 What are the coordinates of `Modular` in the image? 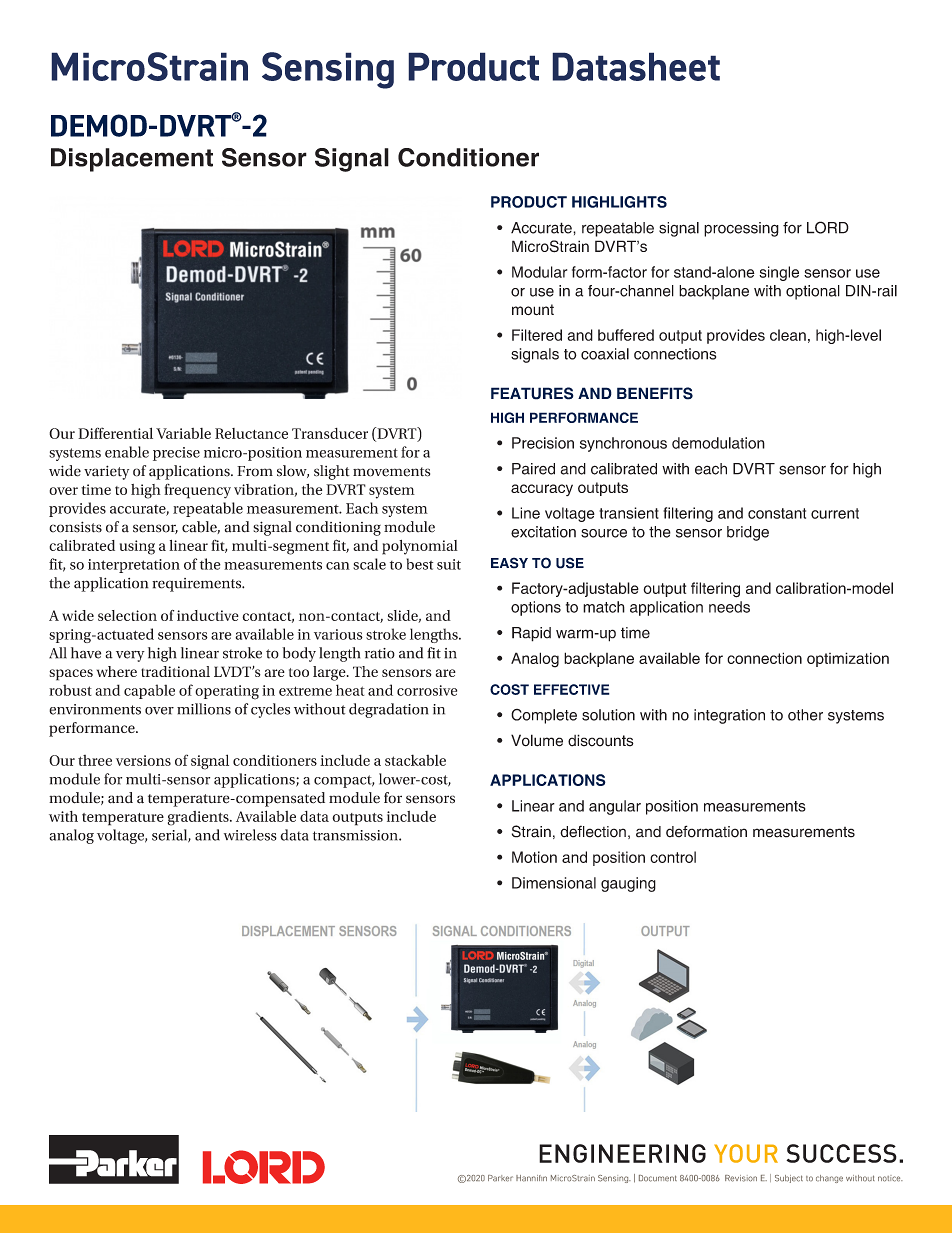 It's located at (539, 272).
